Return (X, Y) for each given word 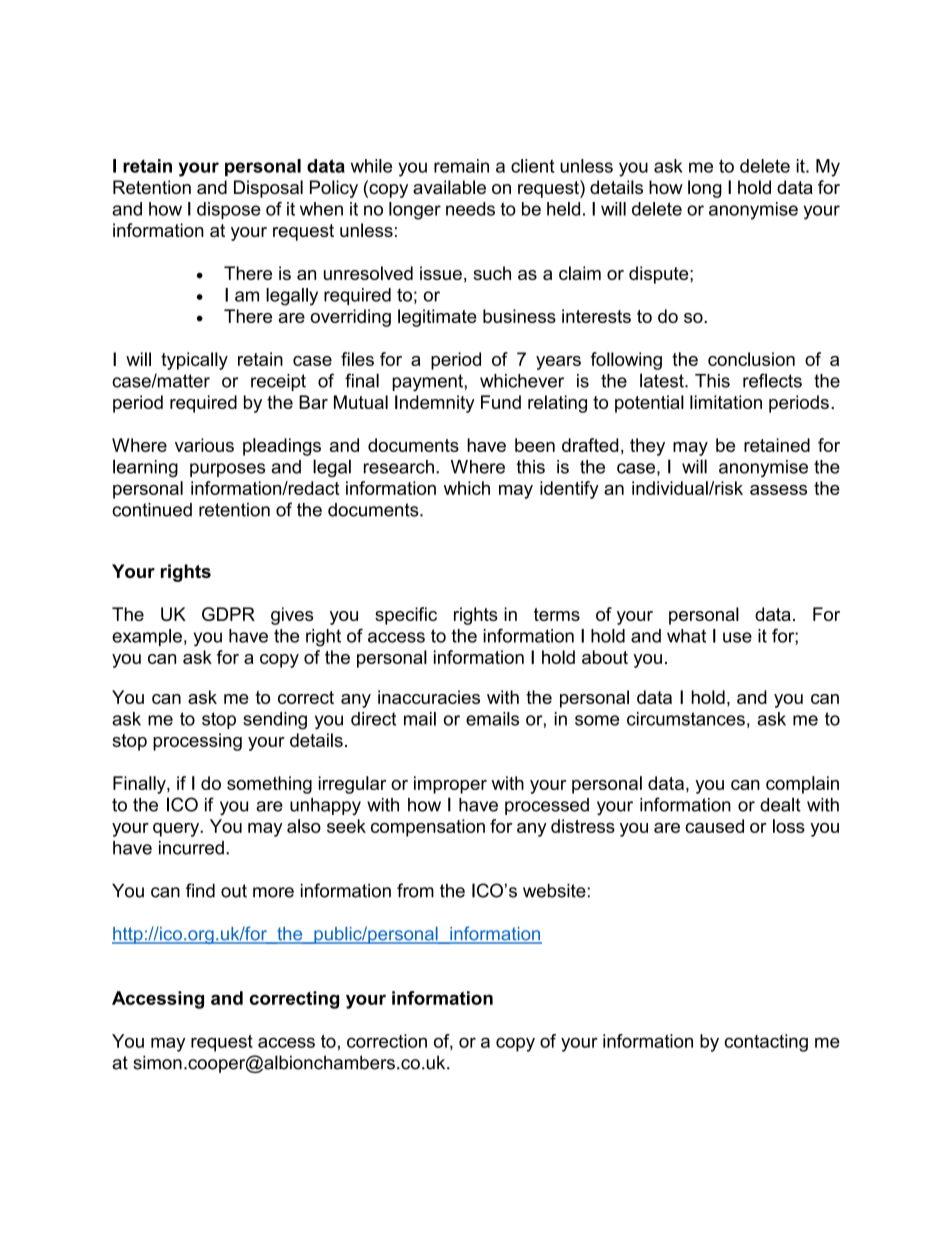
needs (470, 209)
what (686, 636)
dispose (229, 210)
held (563, 209)
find (200, 890)
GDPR (228, 614)
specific (406, 616)
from (415, 890)
